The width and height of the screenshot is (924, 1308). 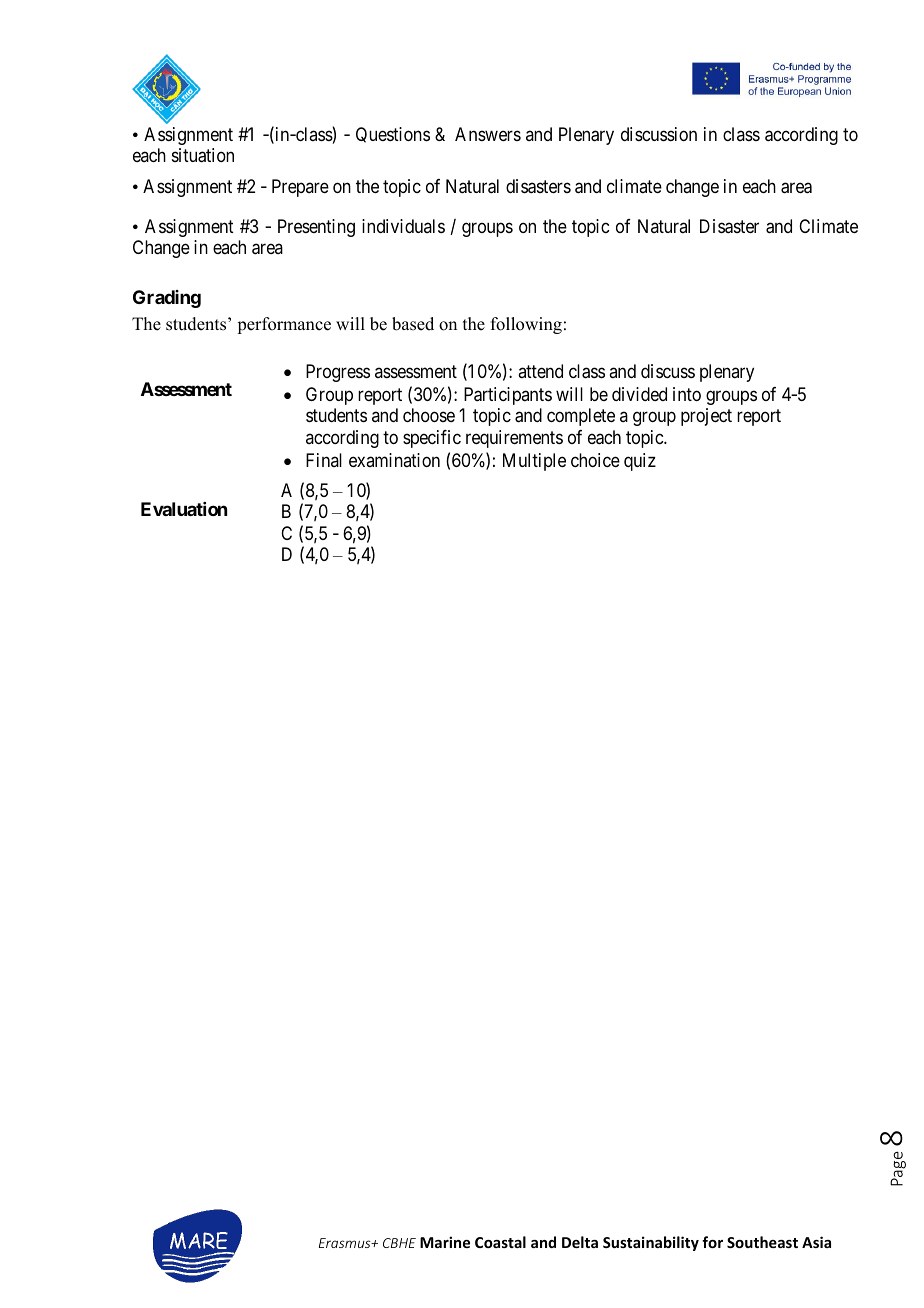 I want to click on Erasmus, so click(x=346, y=1243).
